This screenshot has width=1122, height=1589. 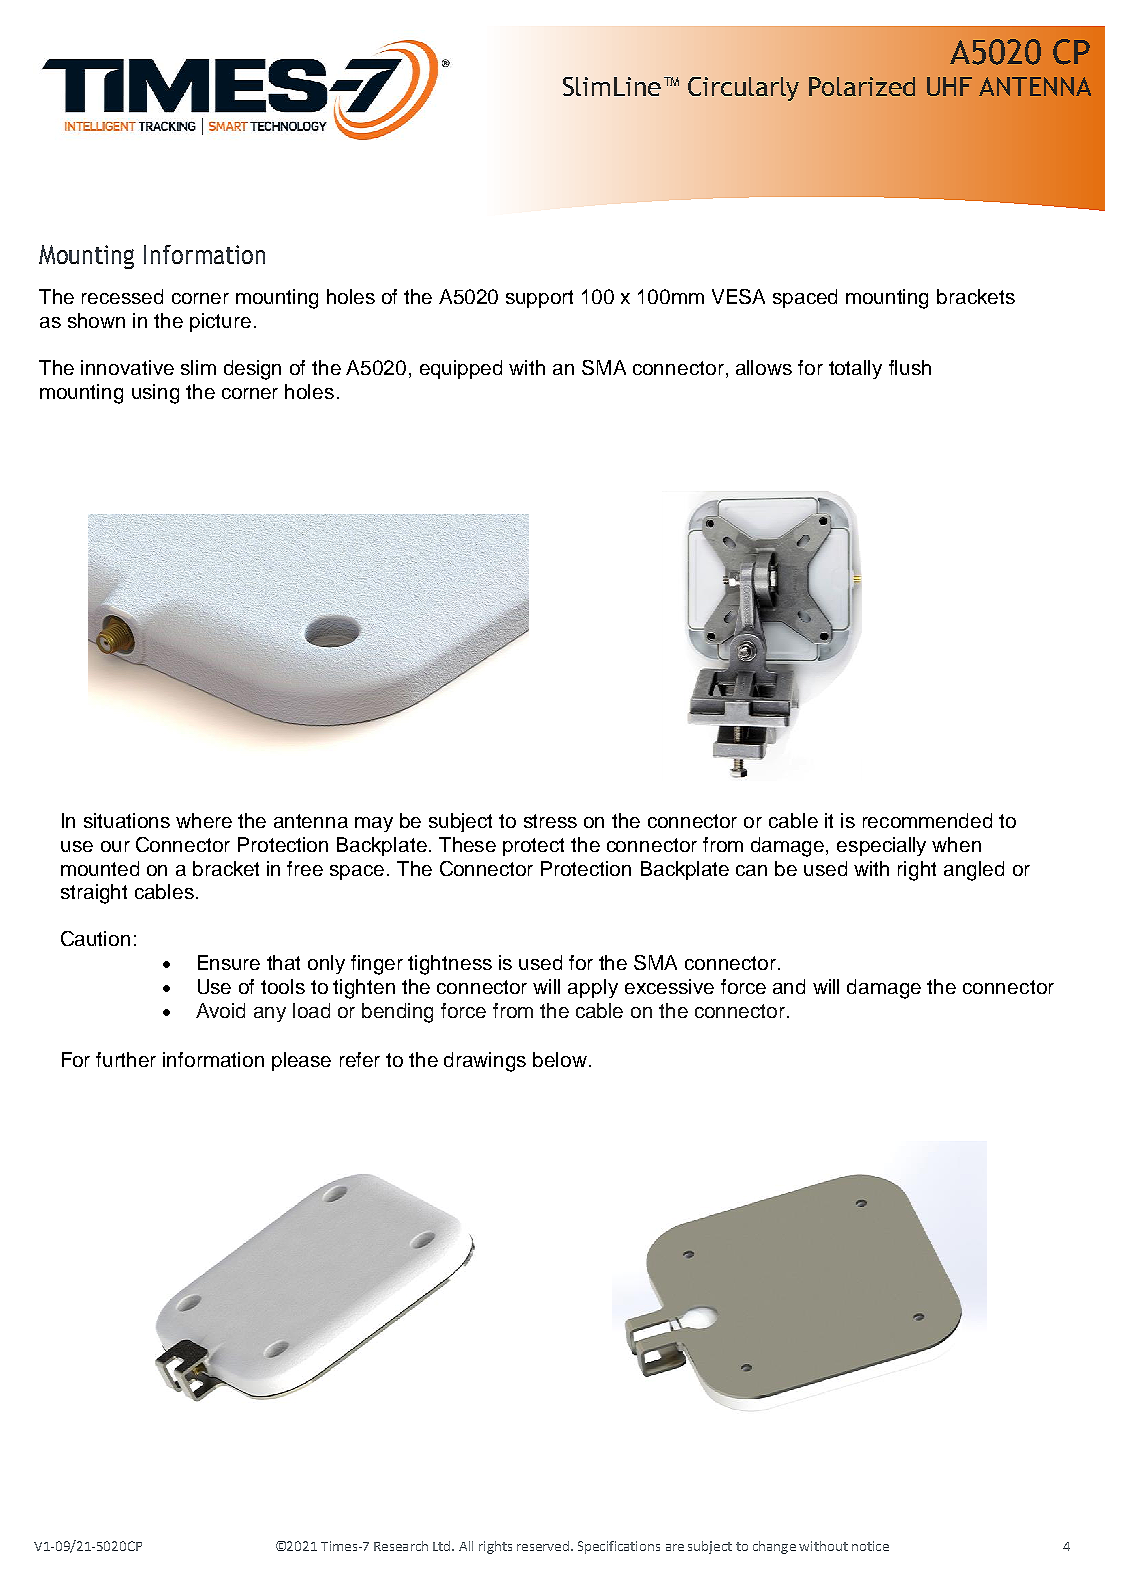 What do you see at coordinates (539, 299) in the screenshot?
I see `support` at bounding box center [539, 299].
